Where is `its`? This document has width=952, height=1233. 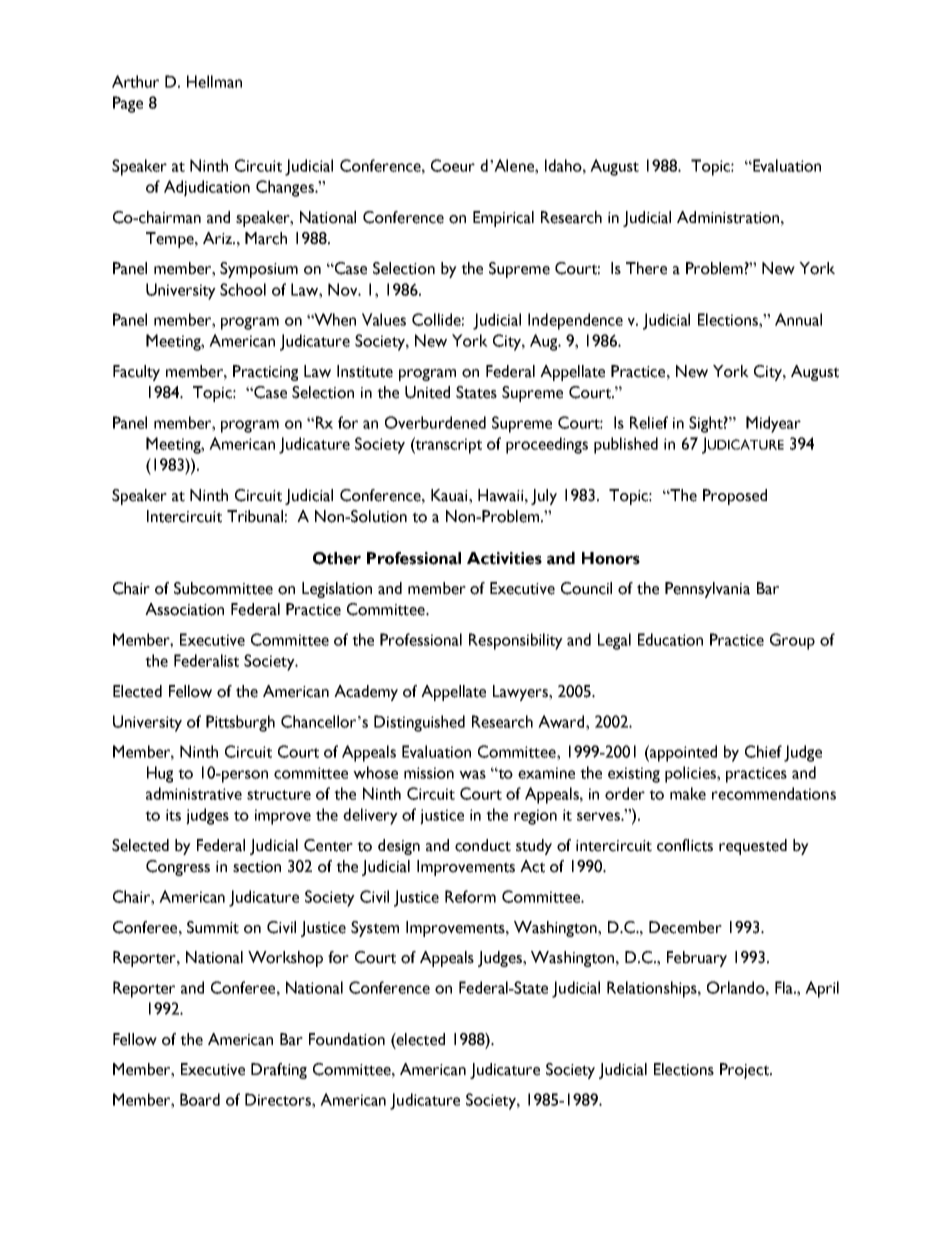
its is located at coordinates (173, 815).
